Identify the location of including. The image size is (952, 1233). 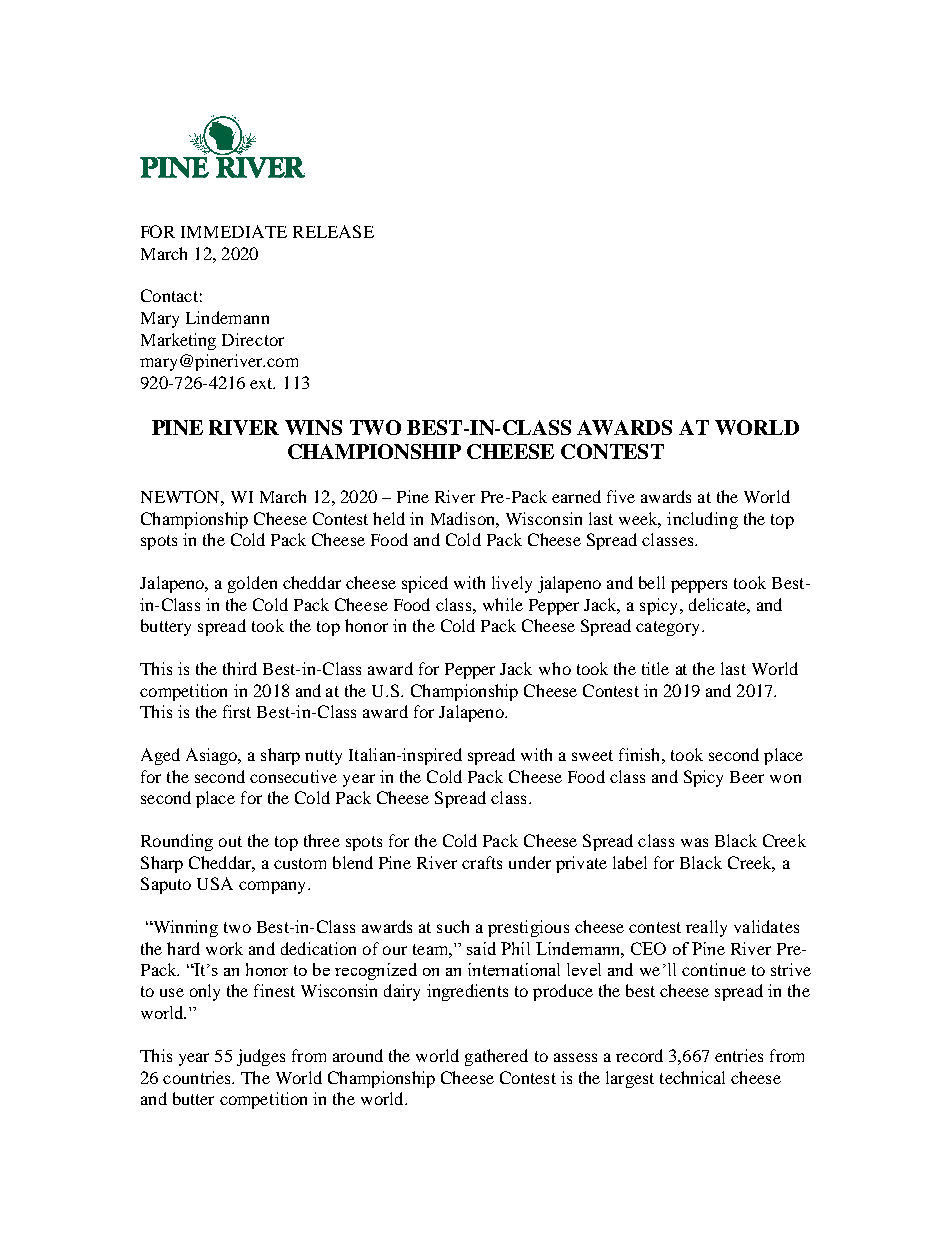
(702, 520).
